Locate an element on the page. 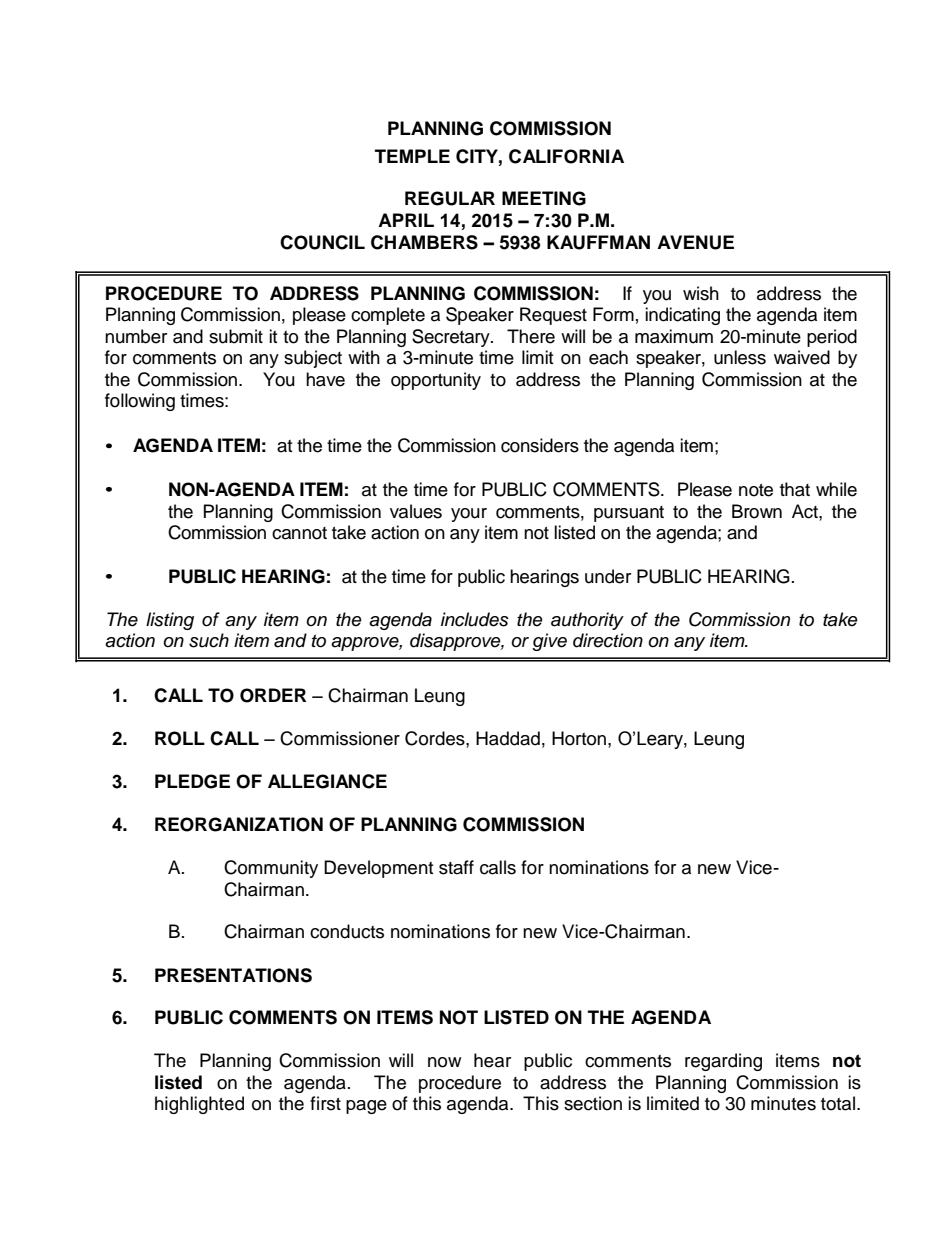  Haddad is located at coordinates (508, 738).
